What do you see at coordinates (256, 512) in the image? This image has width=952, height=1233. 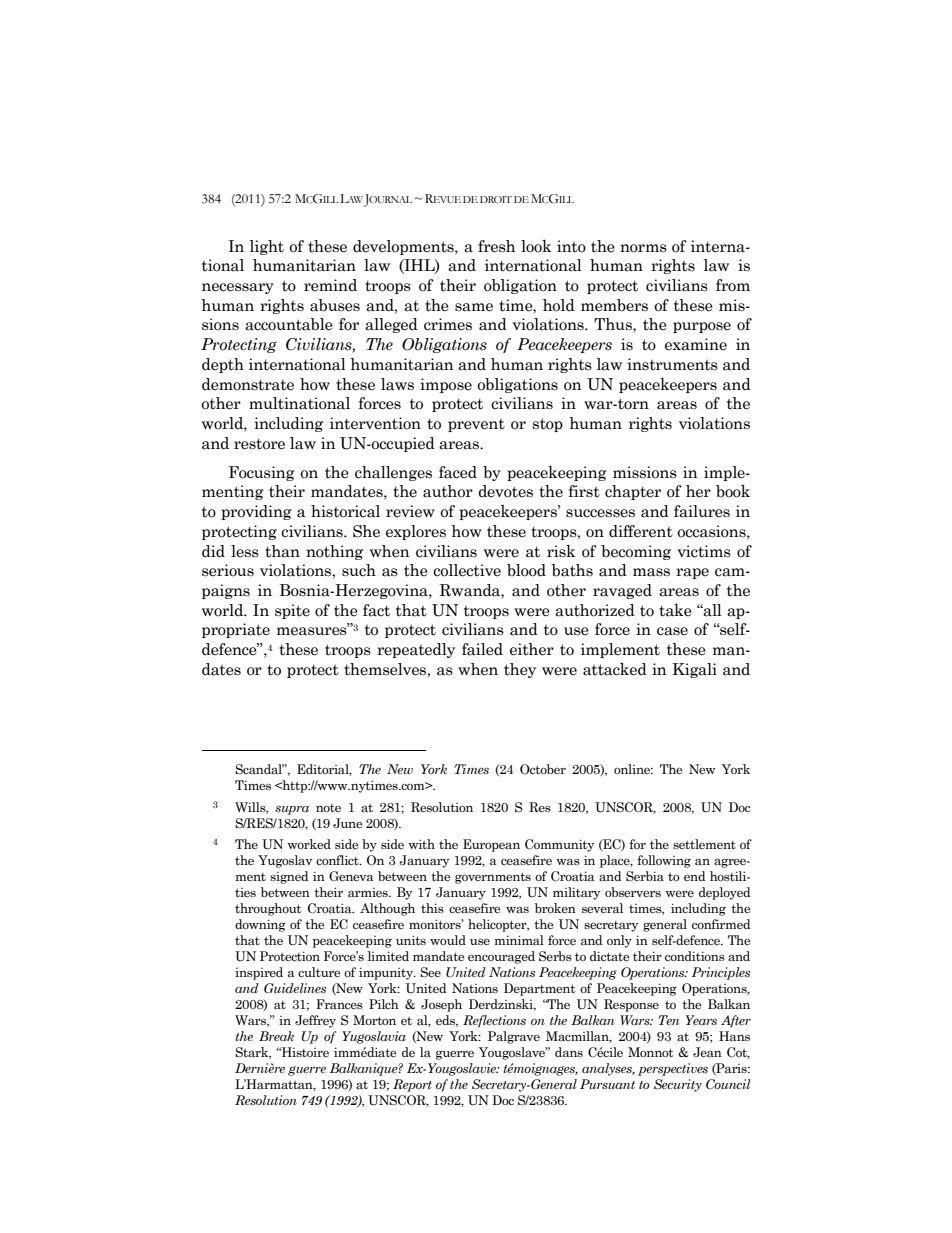 I see `providing` at bounding box center [256, 512].
